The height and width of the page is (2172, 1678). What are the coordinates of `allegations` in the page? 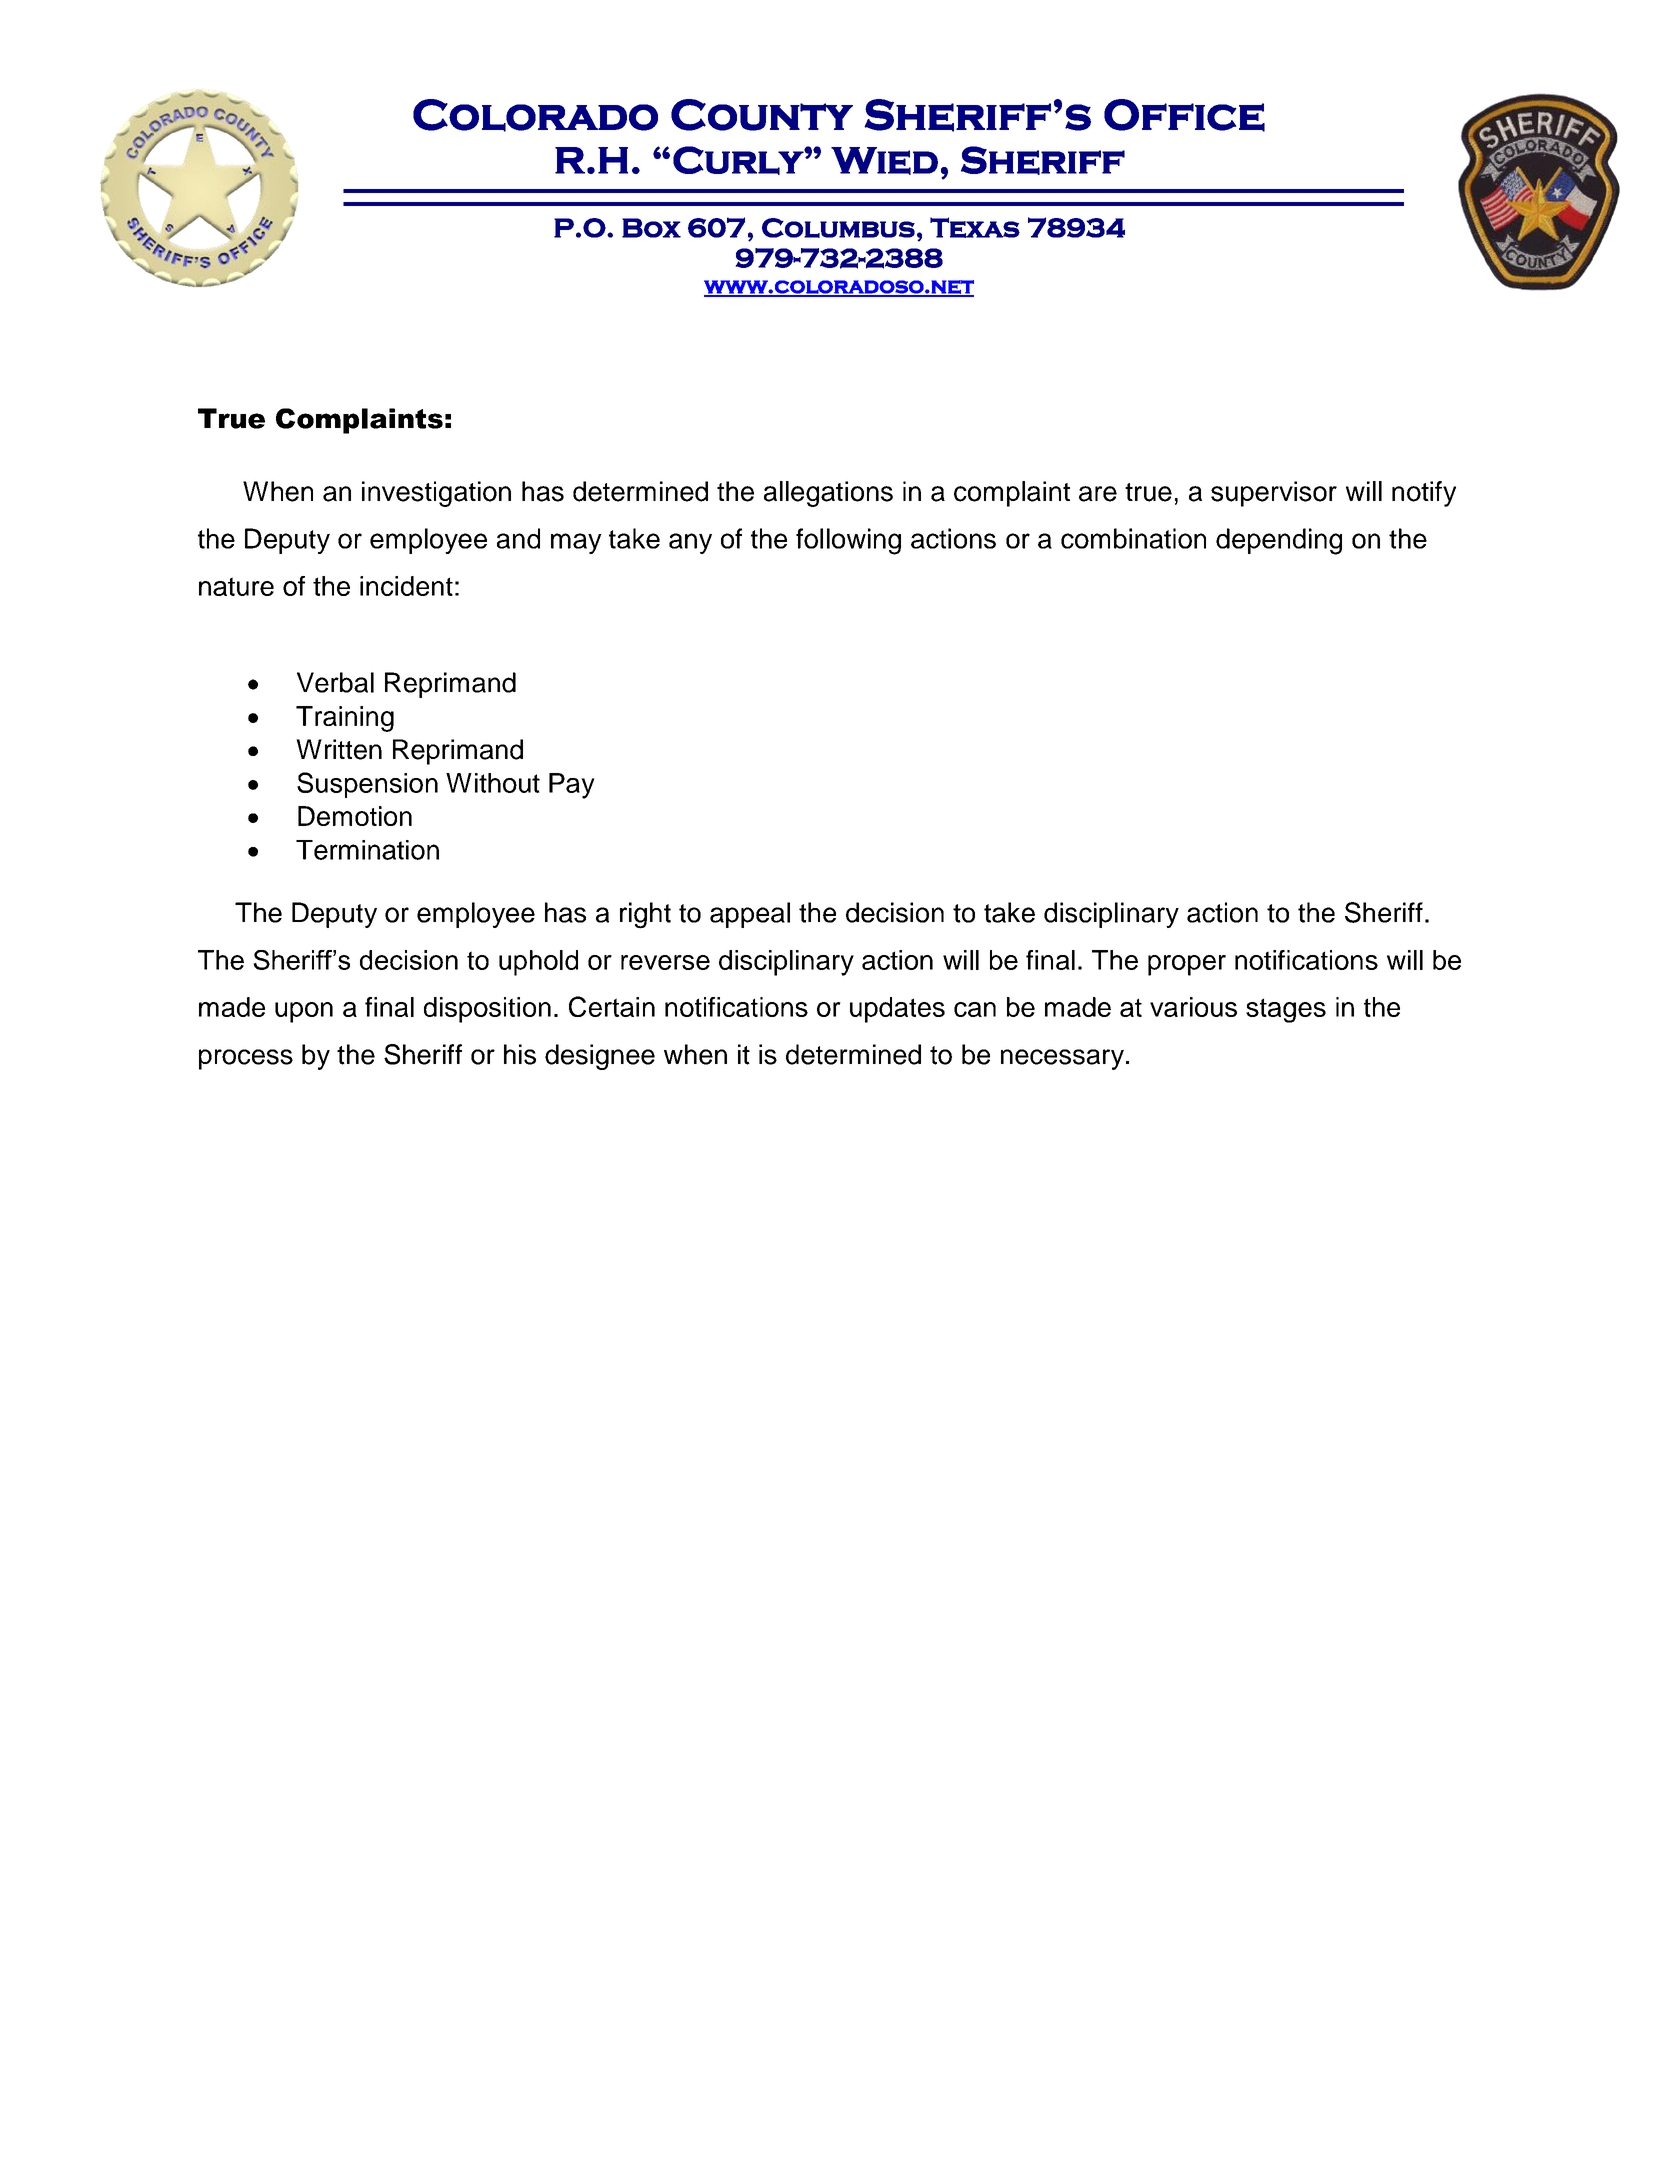 It's located at (828, 494).
